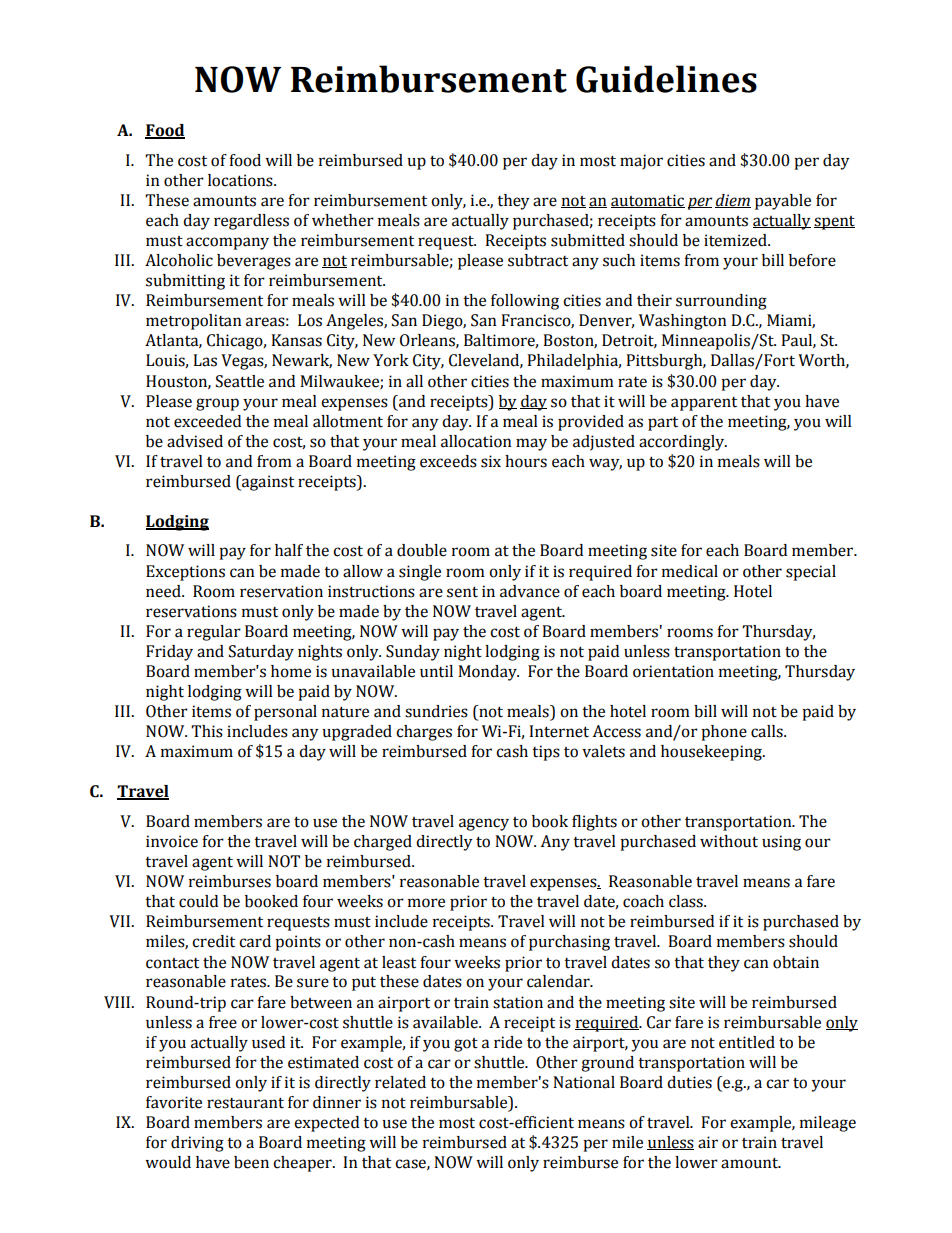  What do you see at coordinates (704, 404) in the screenshot?
I see `apparent` at bounding box center [704, 404].
